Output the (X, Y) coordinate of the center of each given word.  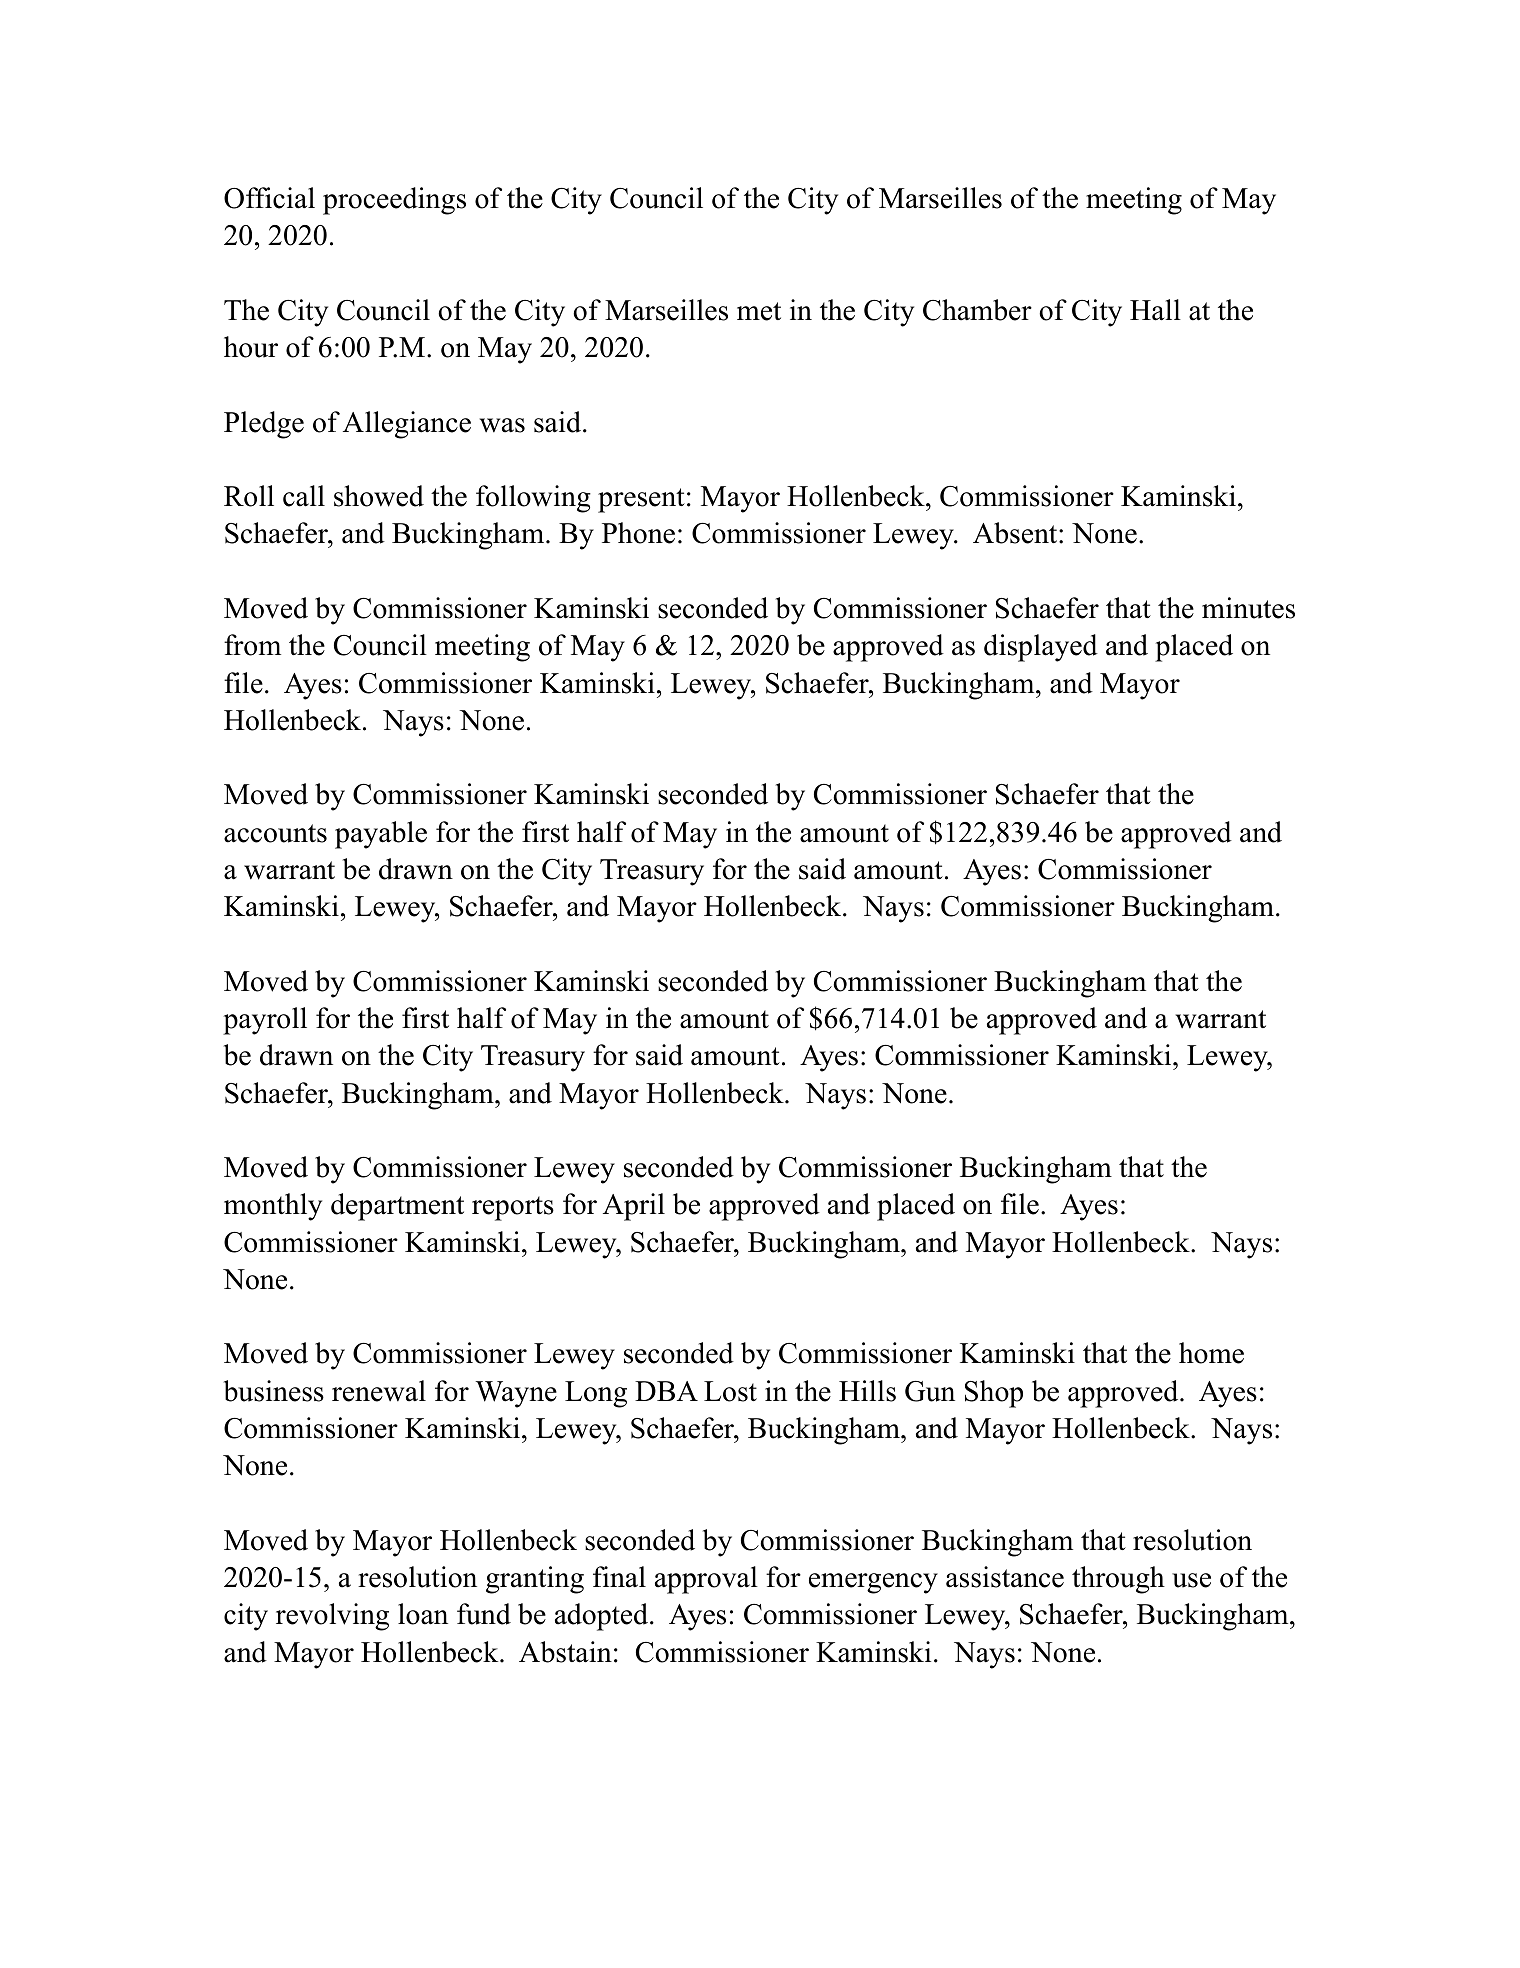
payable (381, 835)
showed (379, 496)
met (759, 311)
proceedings (394, 201)
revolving (332, 1617)
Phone (638, 533)
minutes (1248, 608)
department (397, 1207)
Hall (1155, 310)
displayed (1041, 648)
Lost (730, 1391)
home (1211, 1353)
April (634, 1207)
